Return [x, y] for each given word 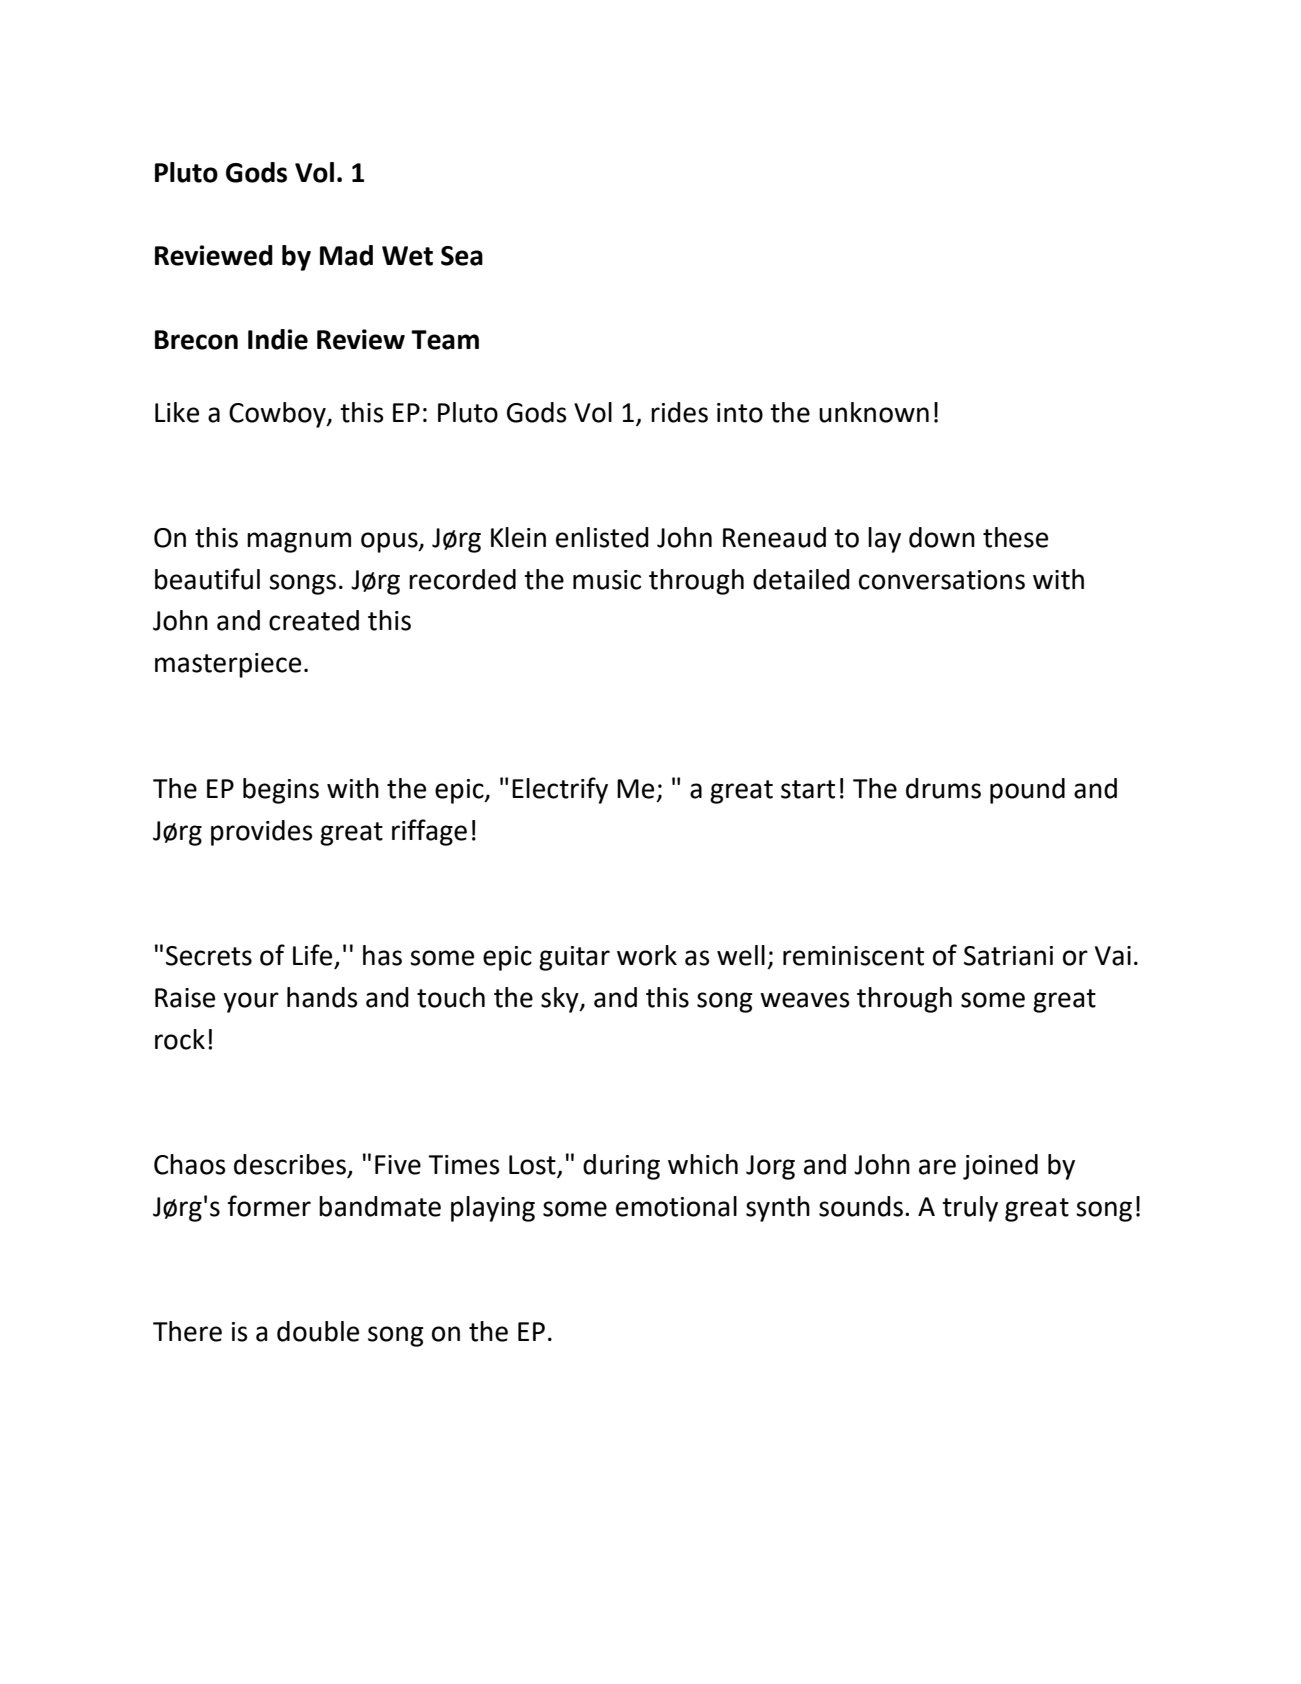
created [314, 620]
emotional [676, 1206]
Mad [346, 255]
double [318, 1331]
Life [314, 956]
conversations [942, 580]
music [607, 580]
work [647, 955]
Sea [462, 256]
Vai [1113, 956]
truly [970, 1209]
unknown [874, 412]
